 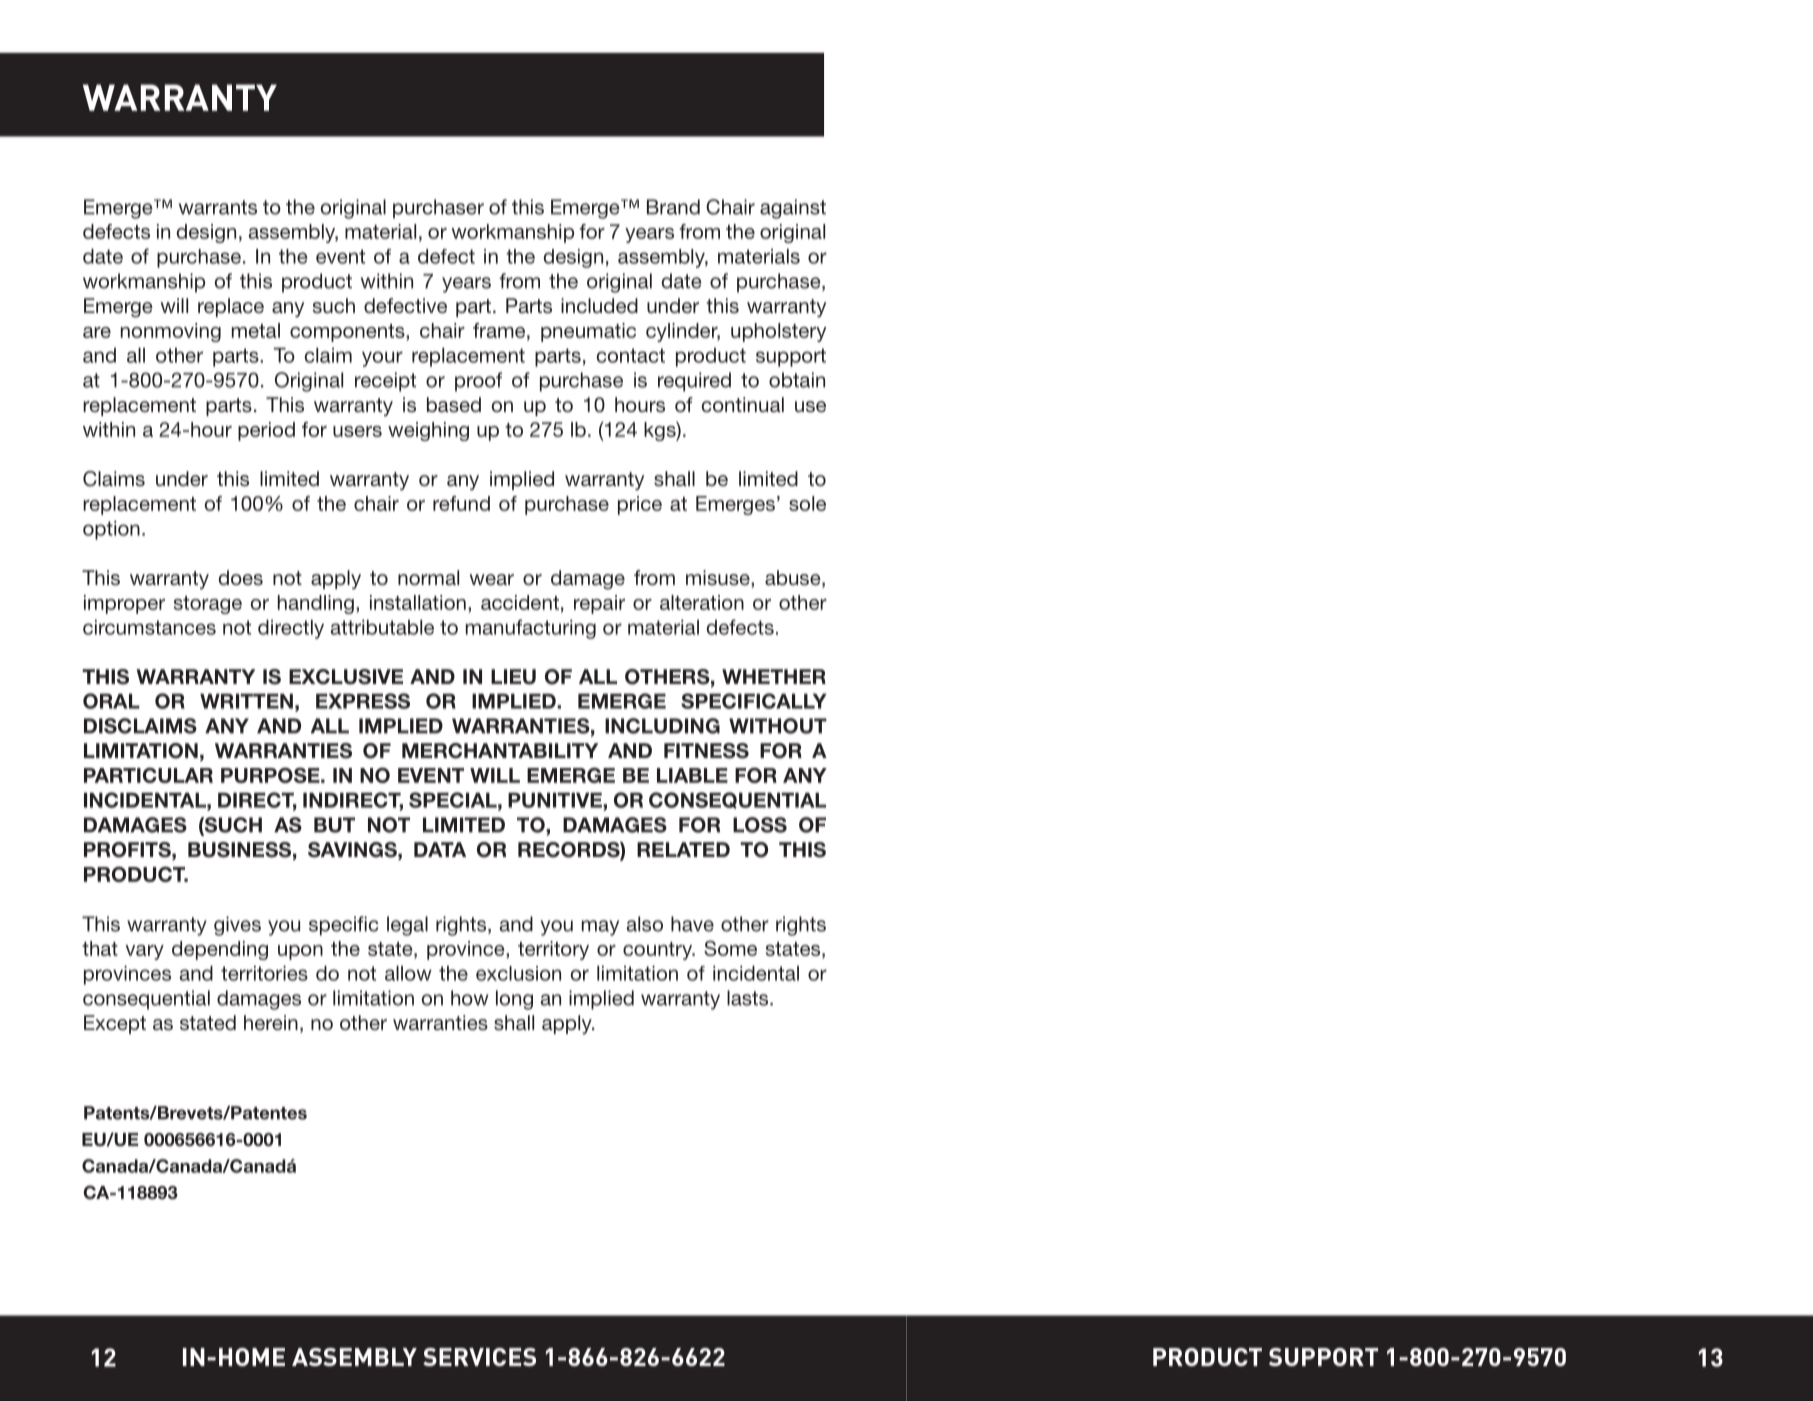 I want to click on lasts, so click(x=749, y=998).
